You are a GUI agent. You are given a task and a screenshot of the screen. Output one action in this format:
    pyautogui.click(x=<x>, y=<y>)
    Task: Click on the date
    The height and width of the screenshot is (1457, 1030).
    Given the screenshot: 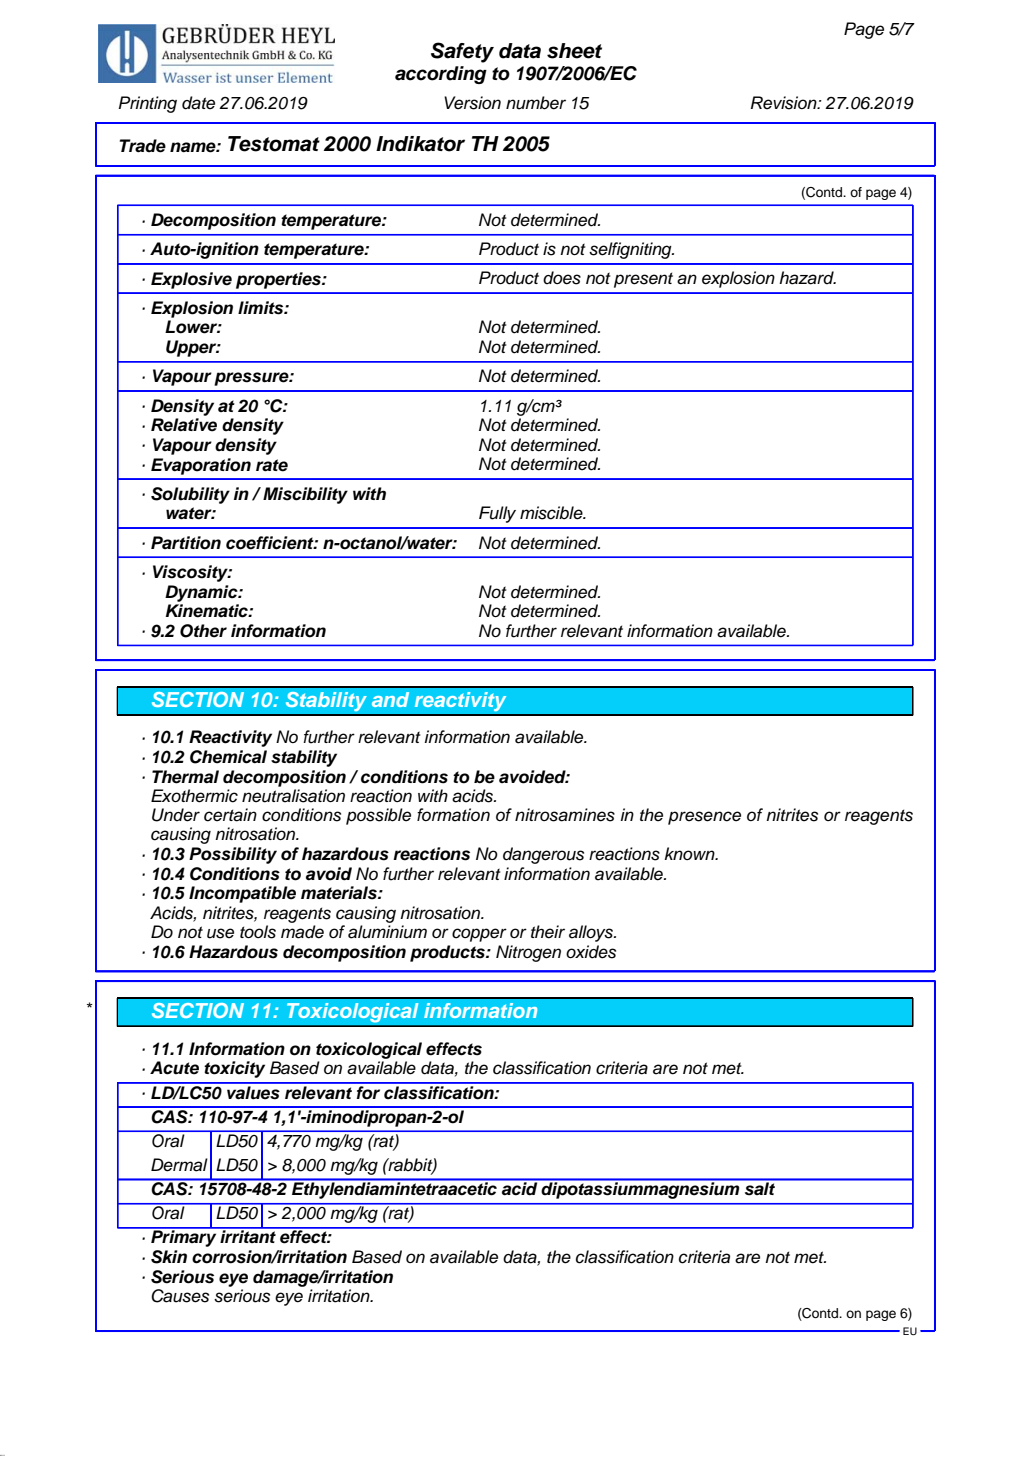 What is the action you would take?
    pyautogui.click(x=198, y=103)
